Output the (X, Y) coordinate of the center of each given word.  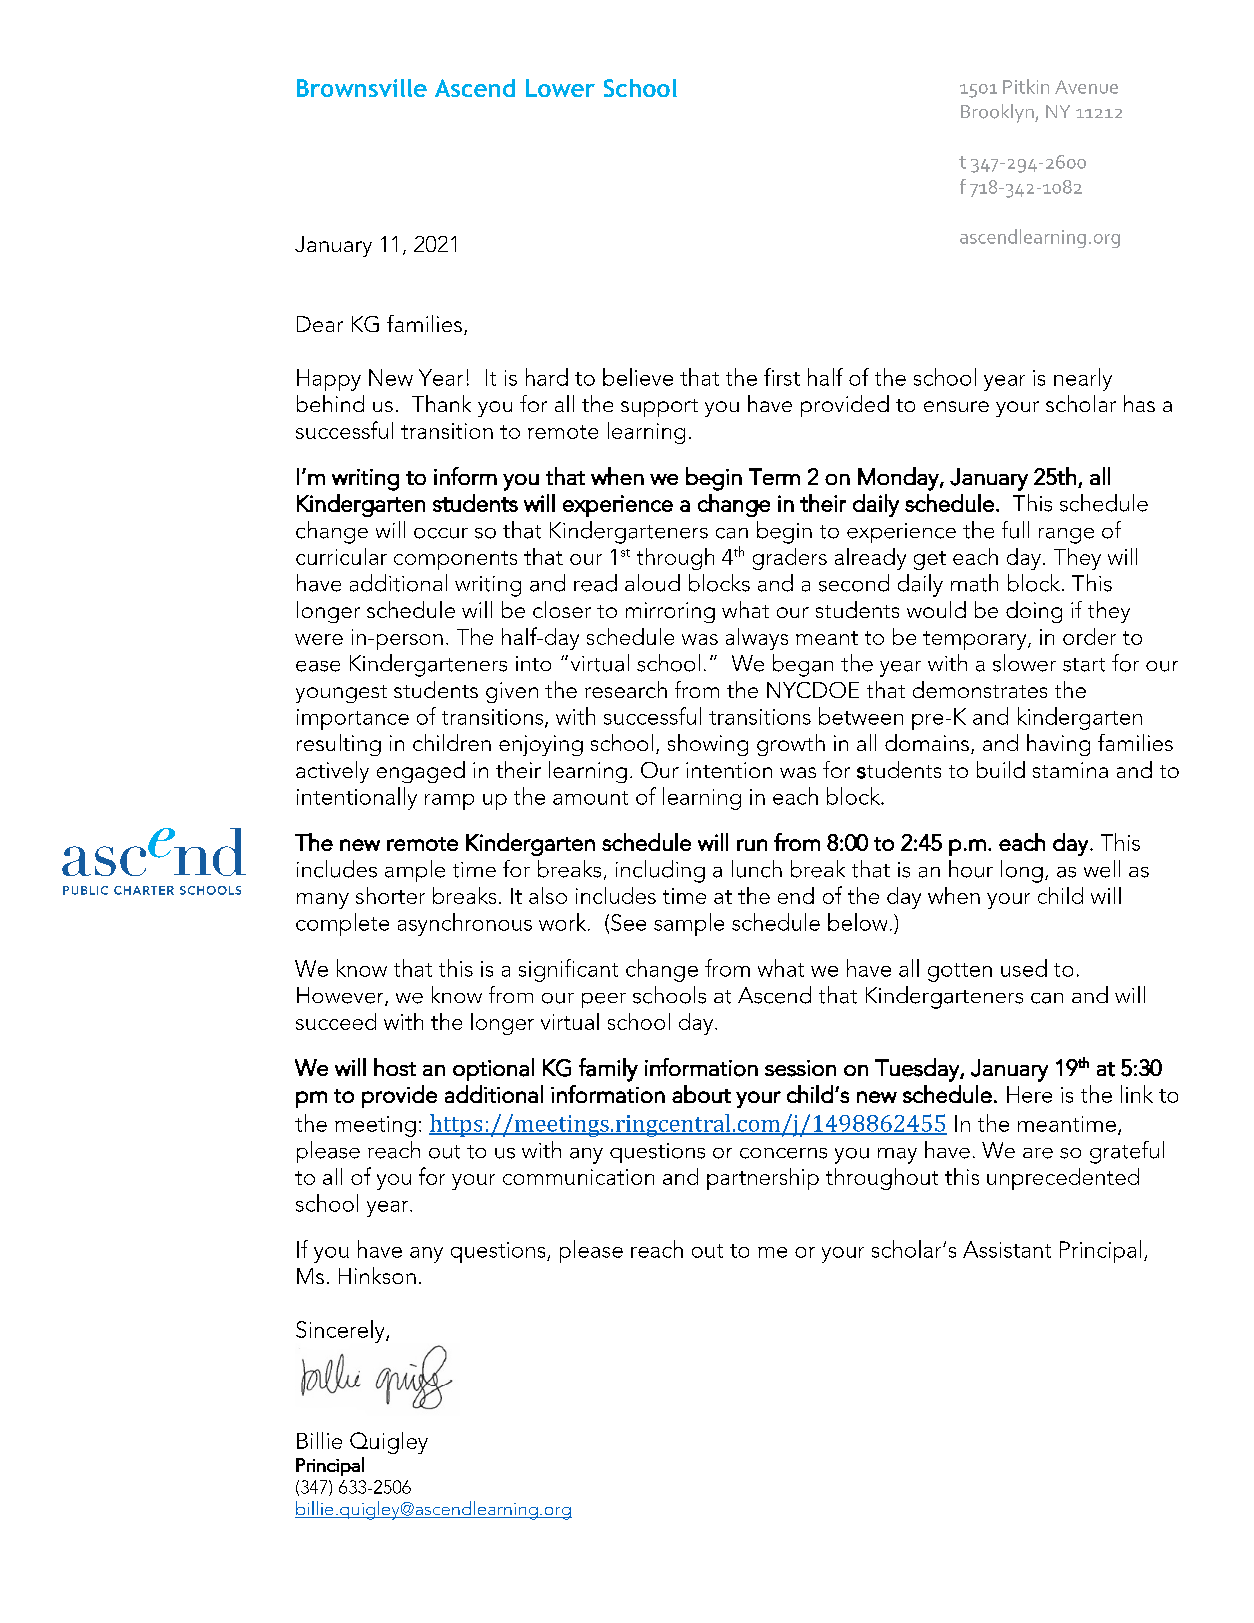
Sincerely (341, 1331)
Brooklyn (998, 113)
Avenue (1086, 87)
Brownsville (362, 88)
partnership (763, 1179)
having (1058, 745)
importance (353, 719)
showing (708, 745)
